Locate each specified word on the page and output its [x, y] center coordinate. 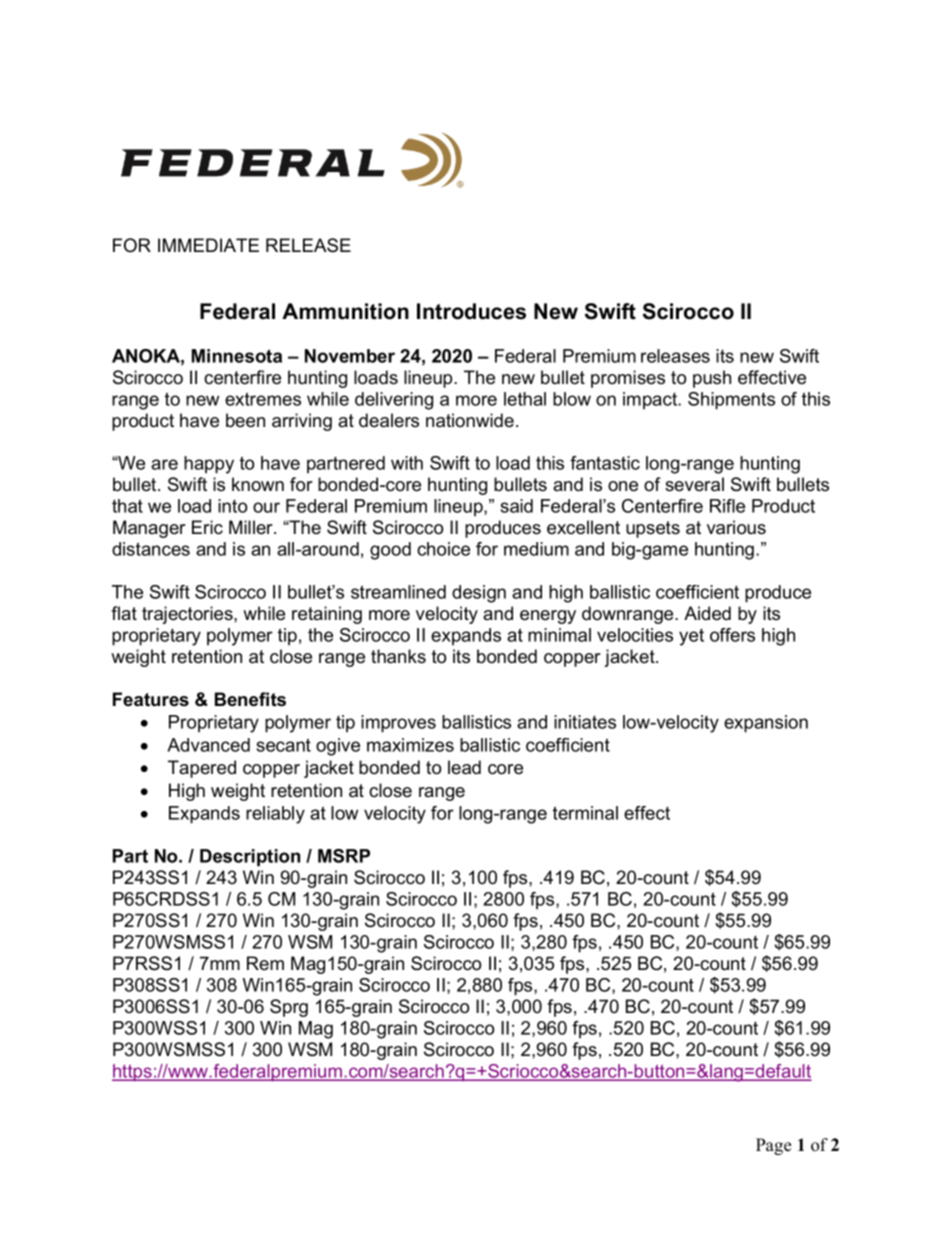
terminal [585, 813]
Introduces [471, 311]
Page [773, 1146]
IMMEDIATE [208, 245]
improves [398, 724]
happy [209, 465]
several [694, 484]
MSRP [344, 856]
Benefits [250, 699]
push [712, 379]
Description [250, 857]
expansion [766, 724]
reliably [275, 815]
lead [464, 767]
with [407, 463]
